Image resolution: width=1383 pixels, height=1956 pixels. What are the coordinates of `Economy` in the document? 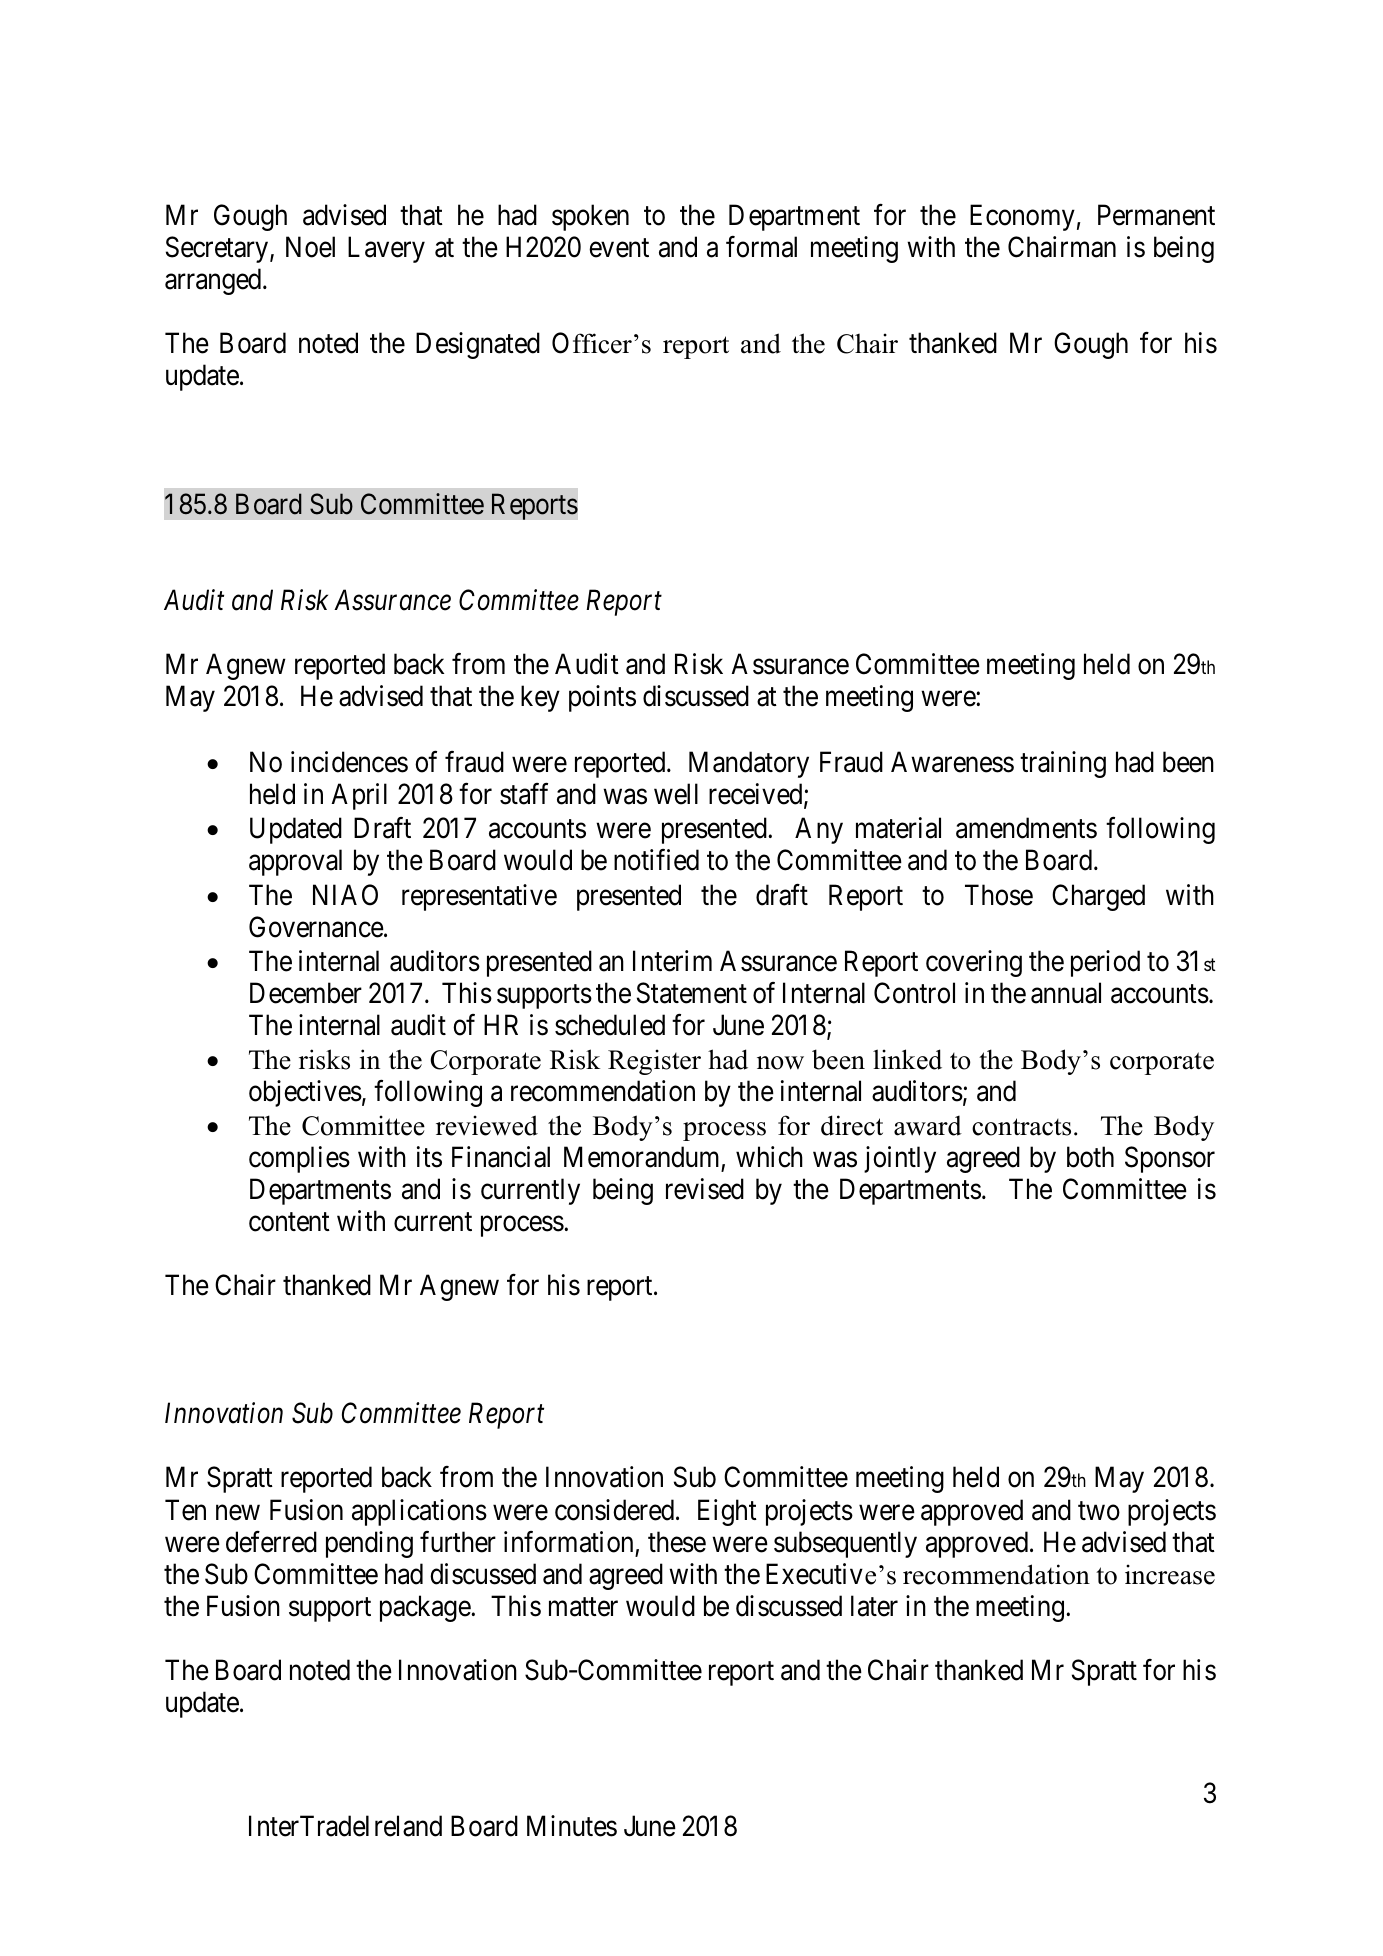 It's located at (1022, 217).
